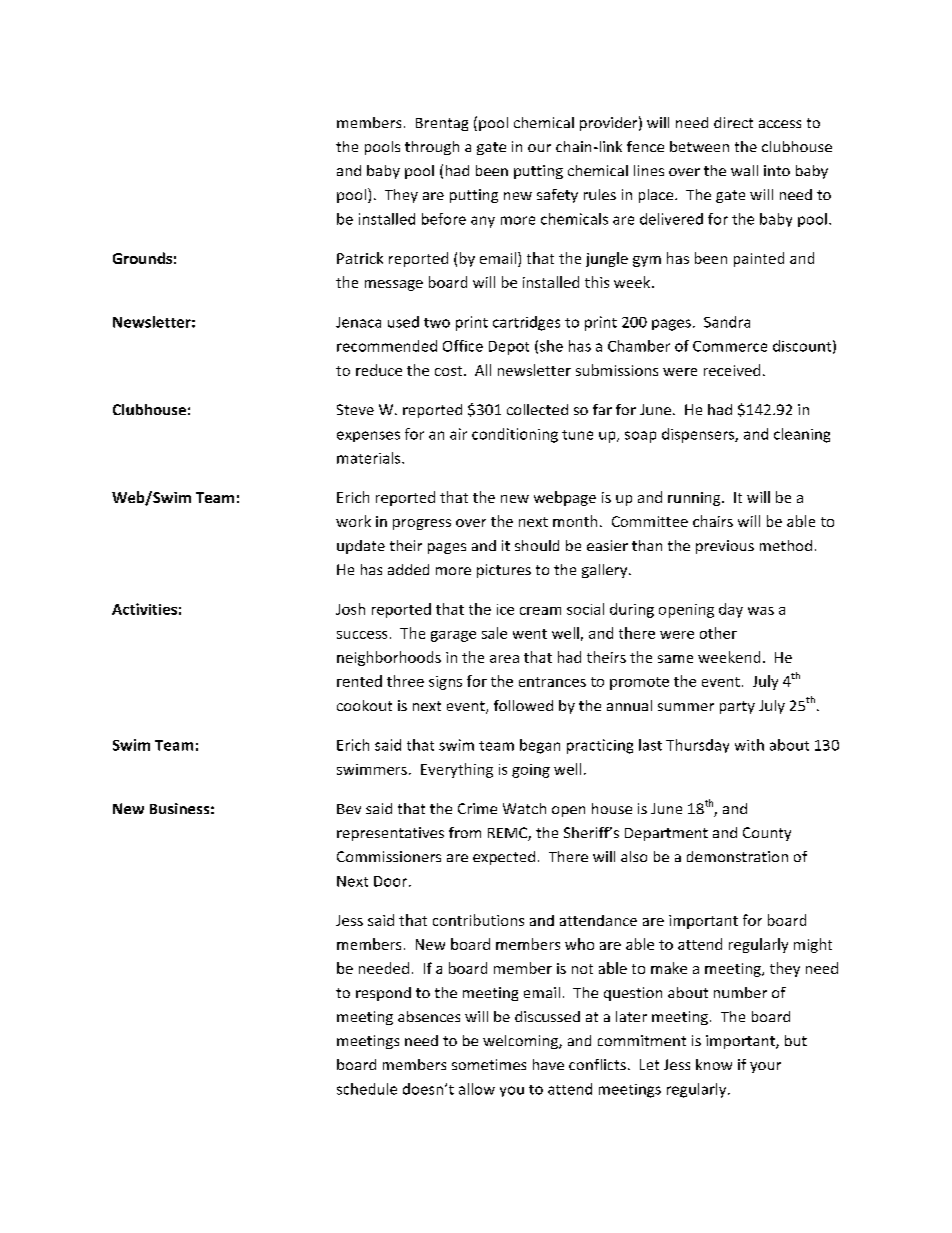 The height and width of the screenshot is (1233, 952). I want to click on rules, so click(600, 194).
